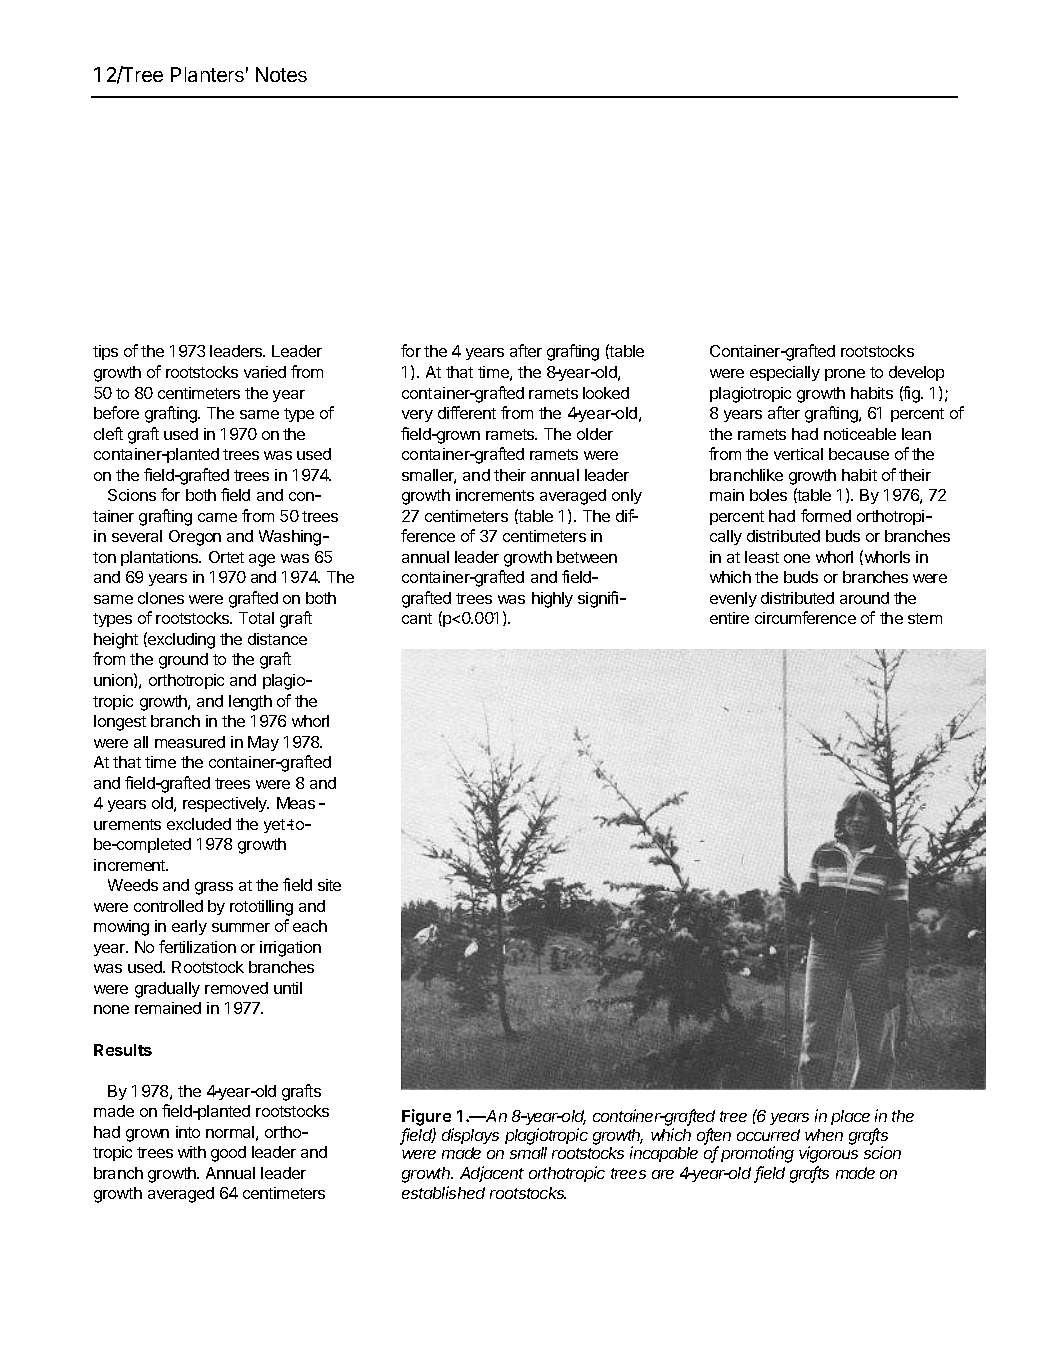 The height and width of the page is (1355, 1047). Describe the element at coordinates (785, 373) in the page. I see `especially` at that location.
